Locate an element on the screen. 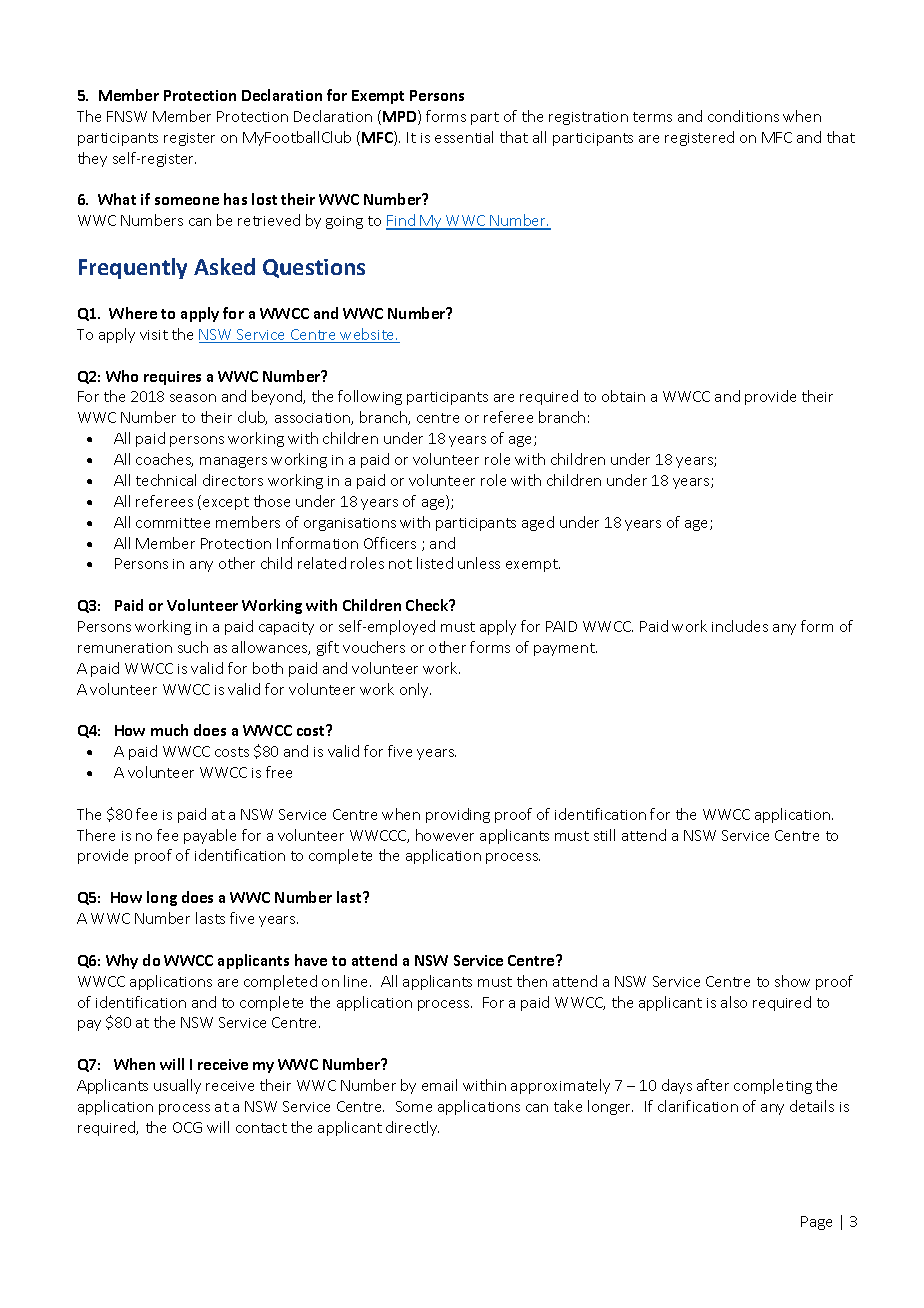 The height and width of the screenshot is (1308, 924). has is located at coordinates (235, 199).
